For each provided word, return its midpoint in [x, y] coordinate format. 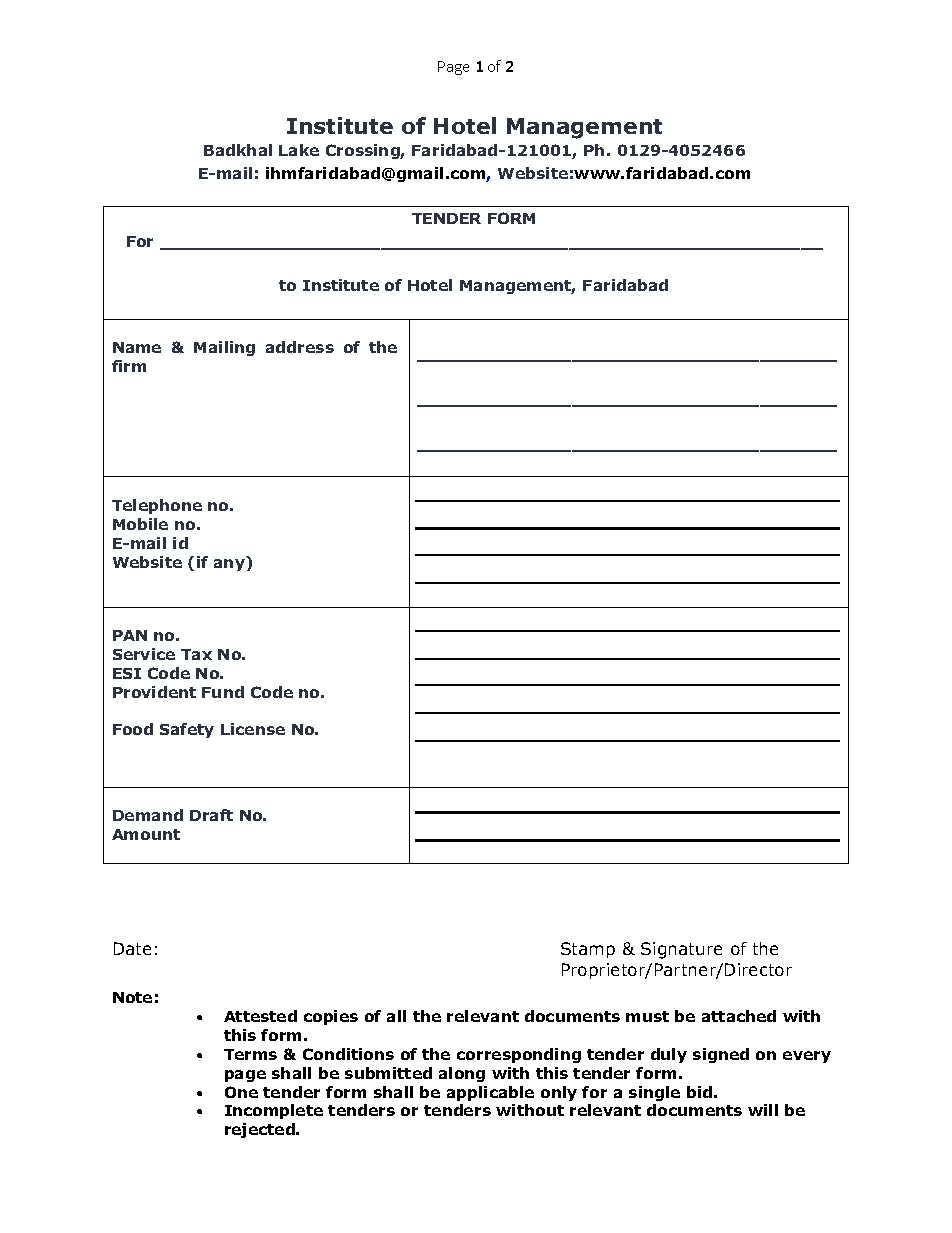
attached [739, 1016]
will [763, 1110]
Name [137, 347]
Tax [196, 654]
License [253, 729]
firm [129, 366]
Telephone [157, 506]
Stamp [588, 950]
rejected [261, 1130]
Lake [299, 150]
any [229, 565]
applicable [490, 1093]
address [300, 347]
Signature [681, 950]
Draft [211, 815]
